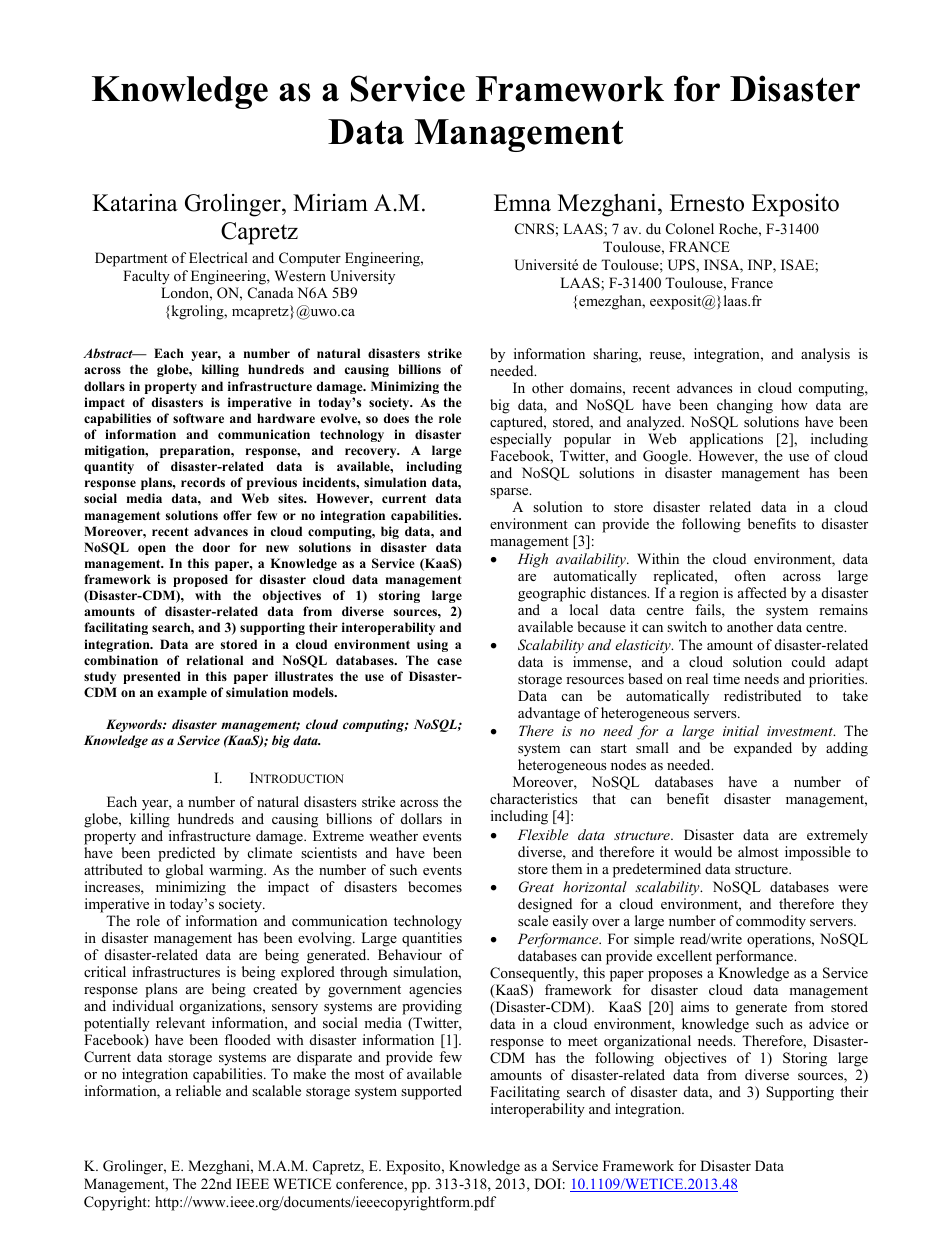  What do you see at coordinates (533, 798) in the document?
I see `characteristics` at bounding box center [533, 798].
